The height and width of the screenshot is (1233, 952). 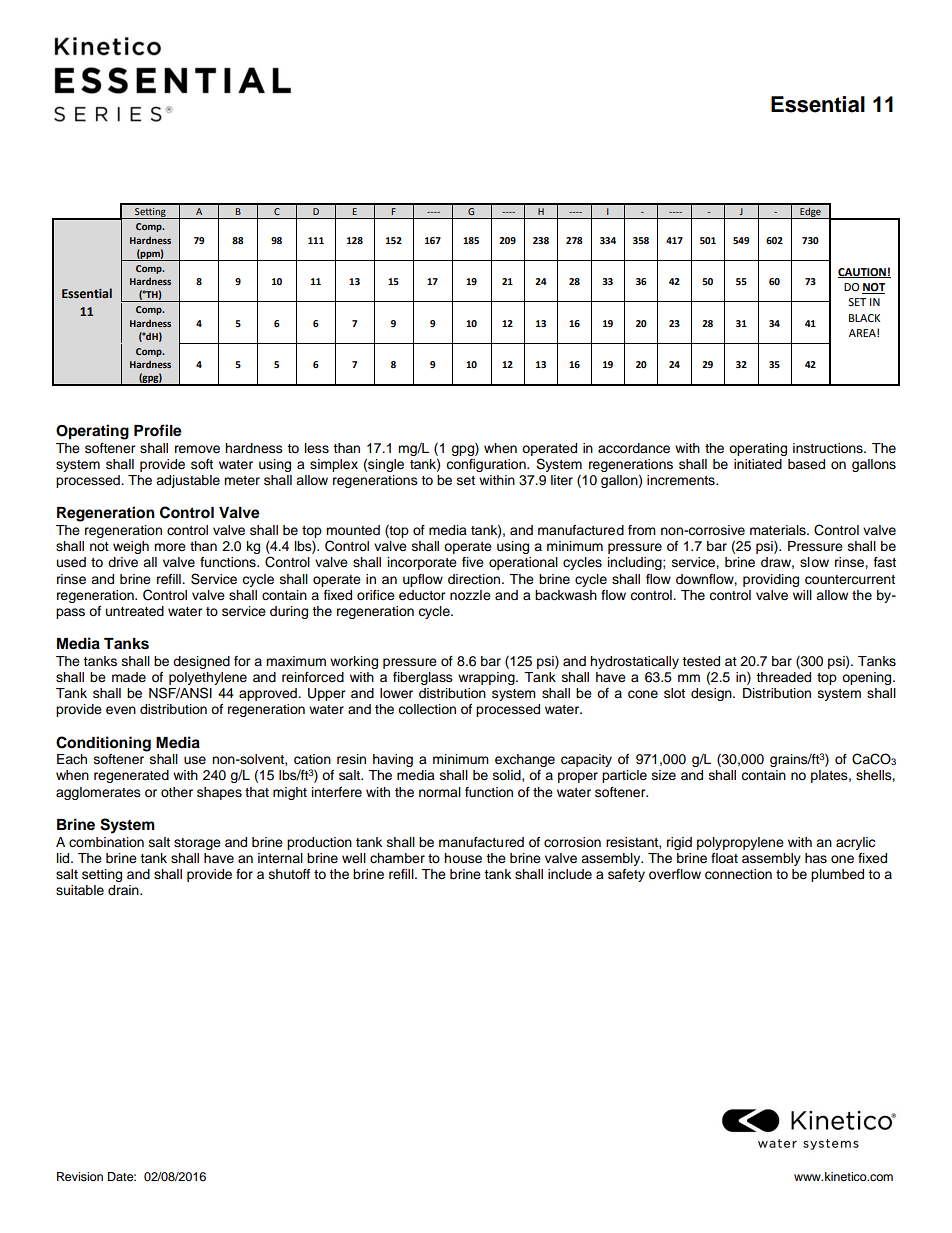 I want to click on Edge, so click(x=810, y=213).
